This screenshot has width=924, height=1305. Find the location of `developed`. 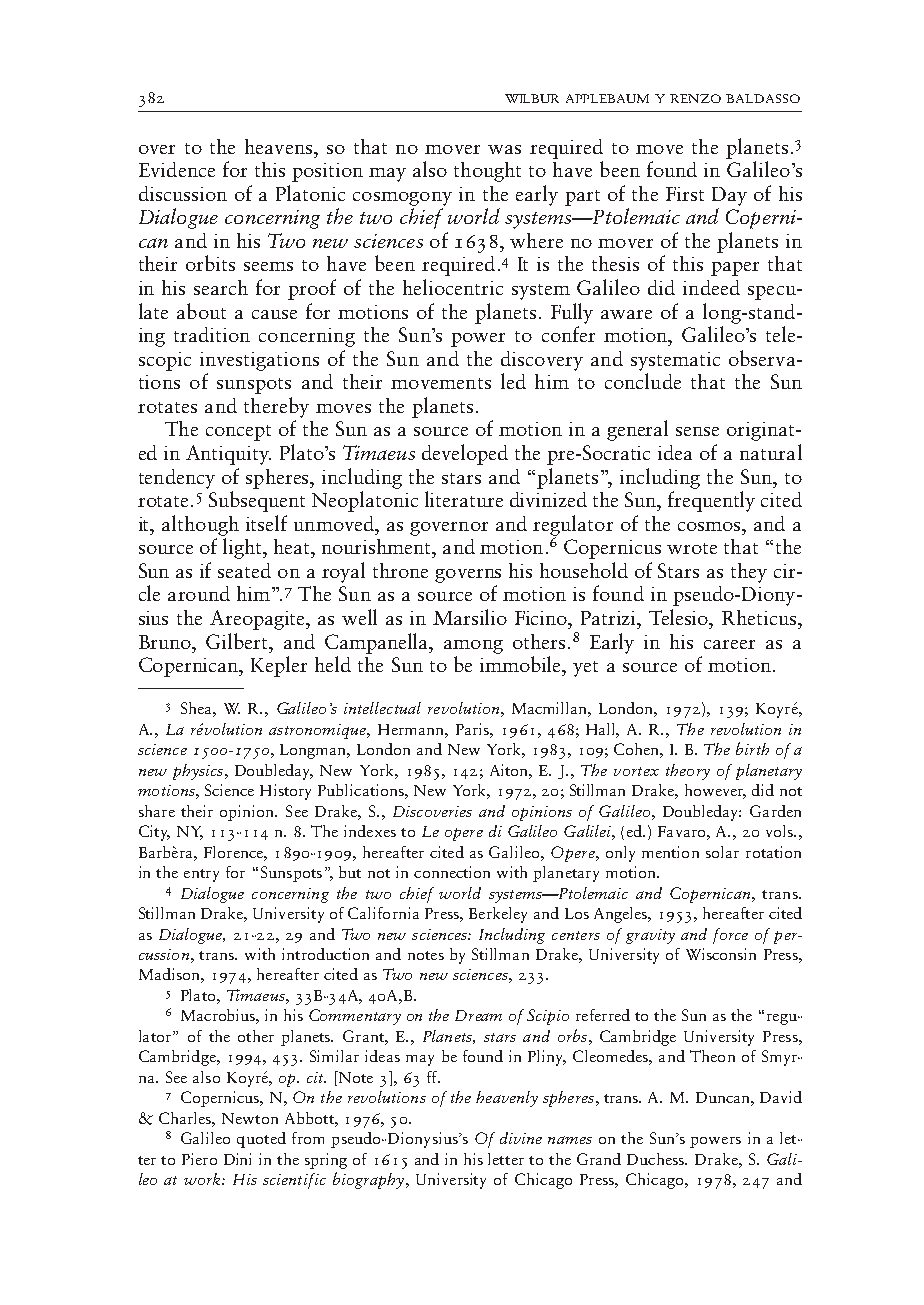

developed is located at coordinates (465, 454).
